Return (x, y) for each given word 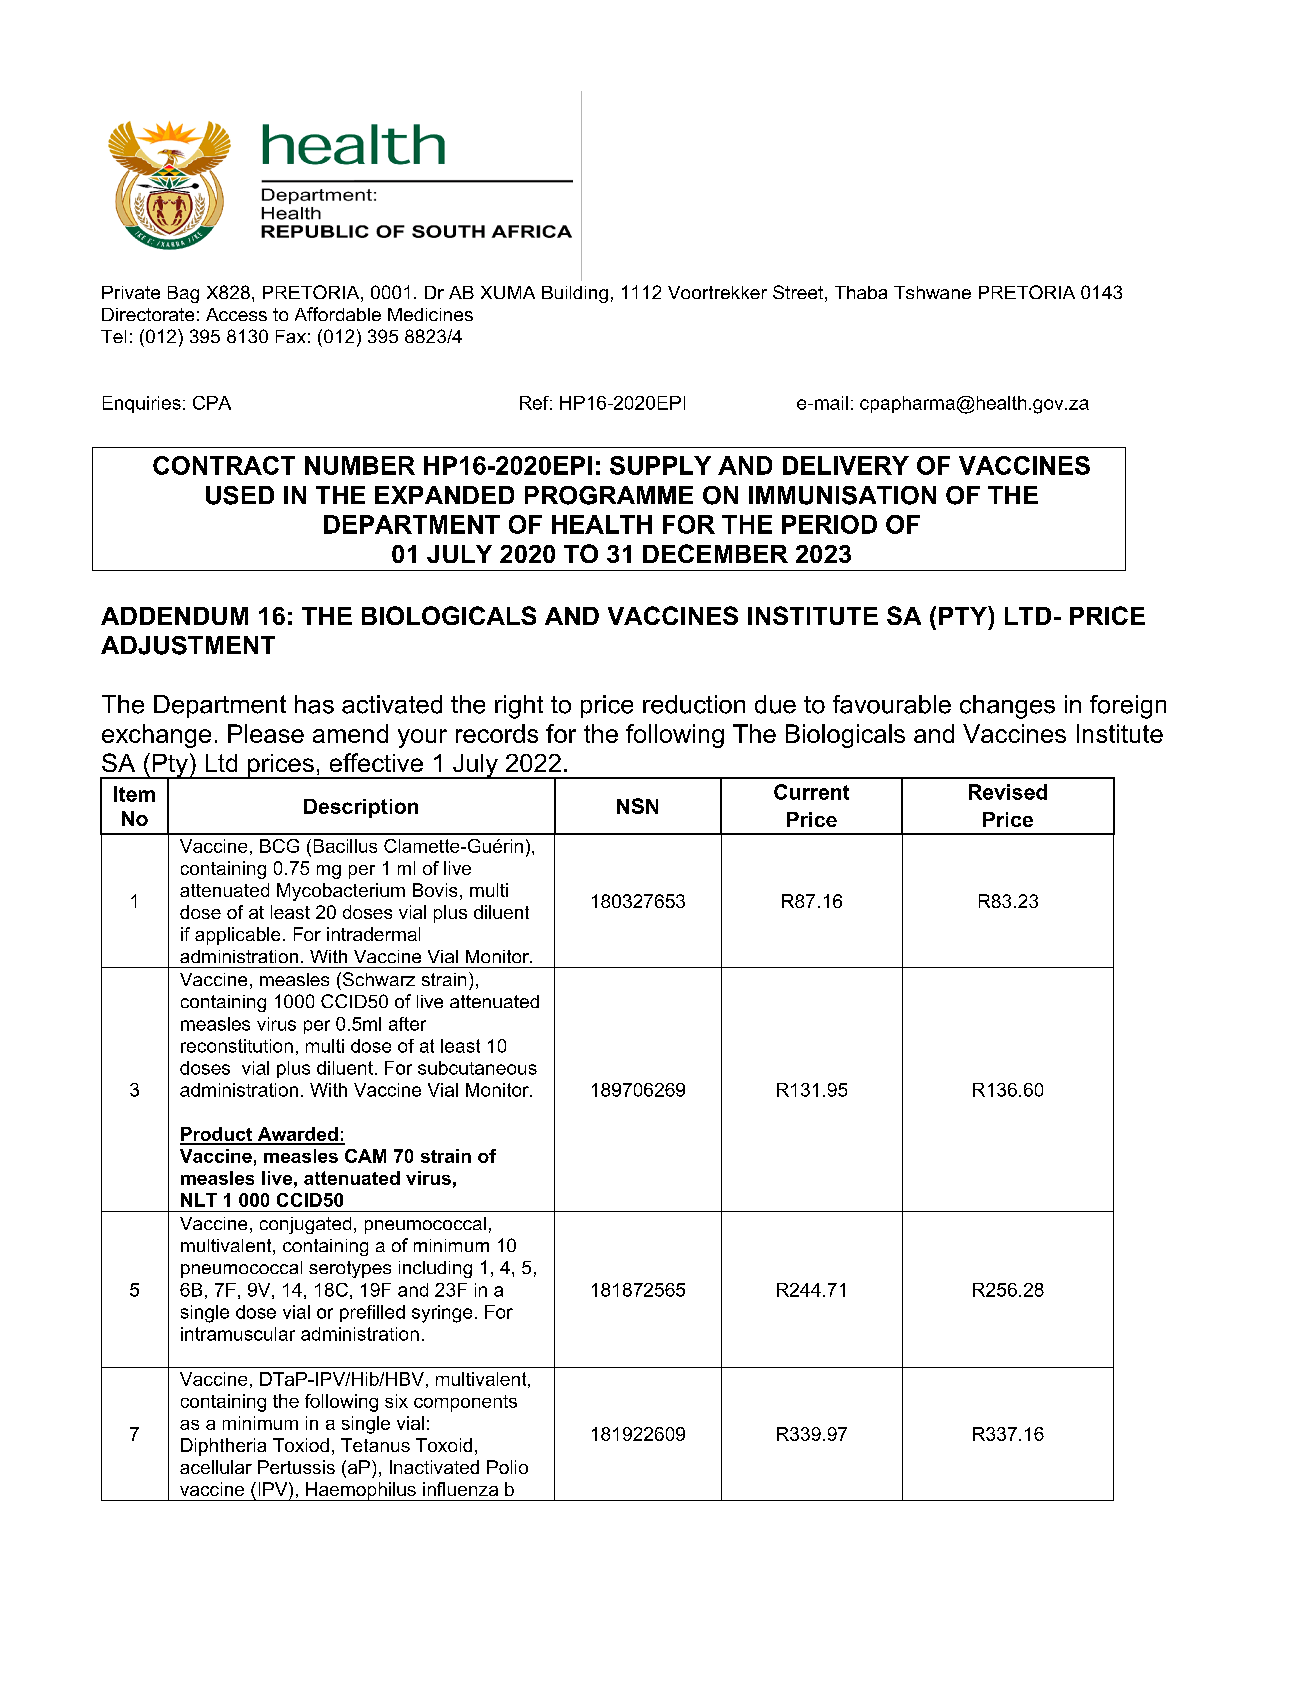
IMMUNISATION (842, 495)
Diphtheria (223, 1447)
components (465, 1403)
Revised (1008, 792)
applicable (237, 936)
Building (575, 294)
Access (236, 314)
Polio (507, 1467)
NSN (637, 806)
